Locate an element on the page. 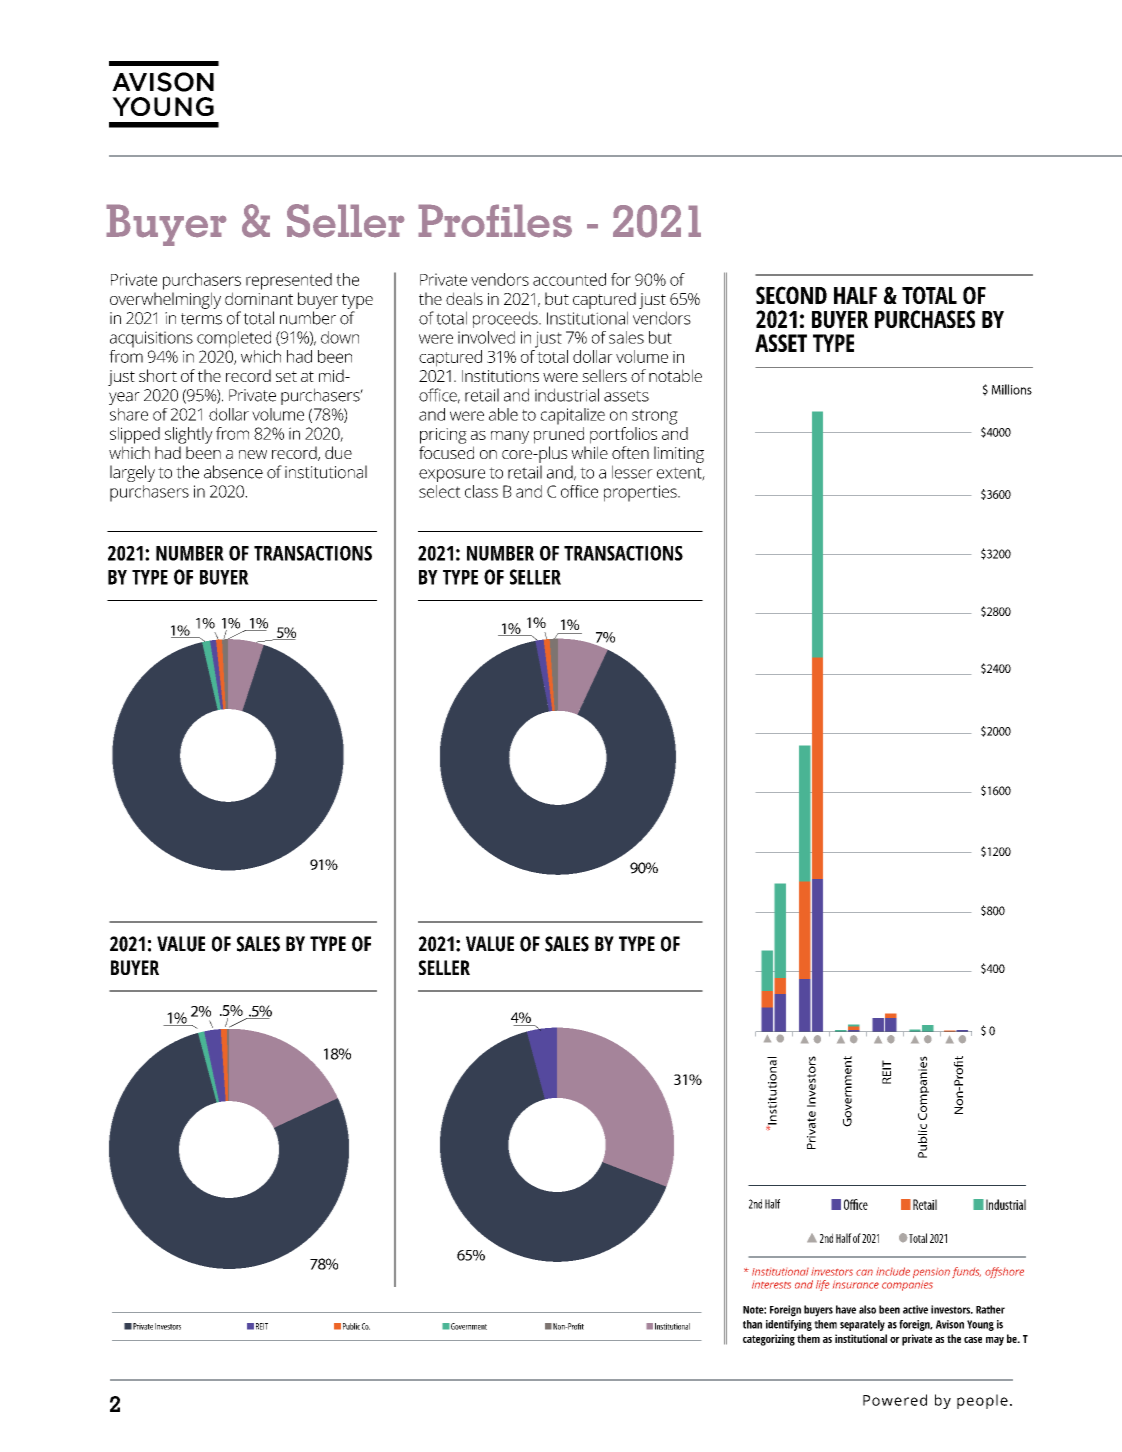 The image size is (1122, 1452). accounted is located at coordinates (569, 279).
